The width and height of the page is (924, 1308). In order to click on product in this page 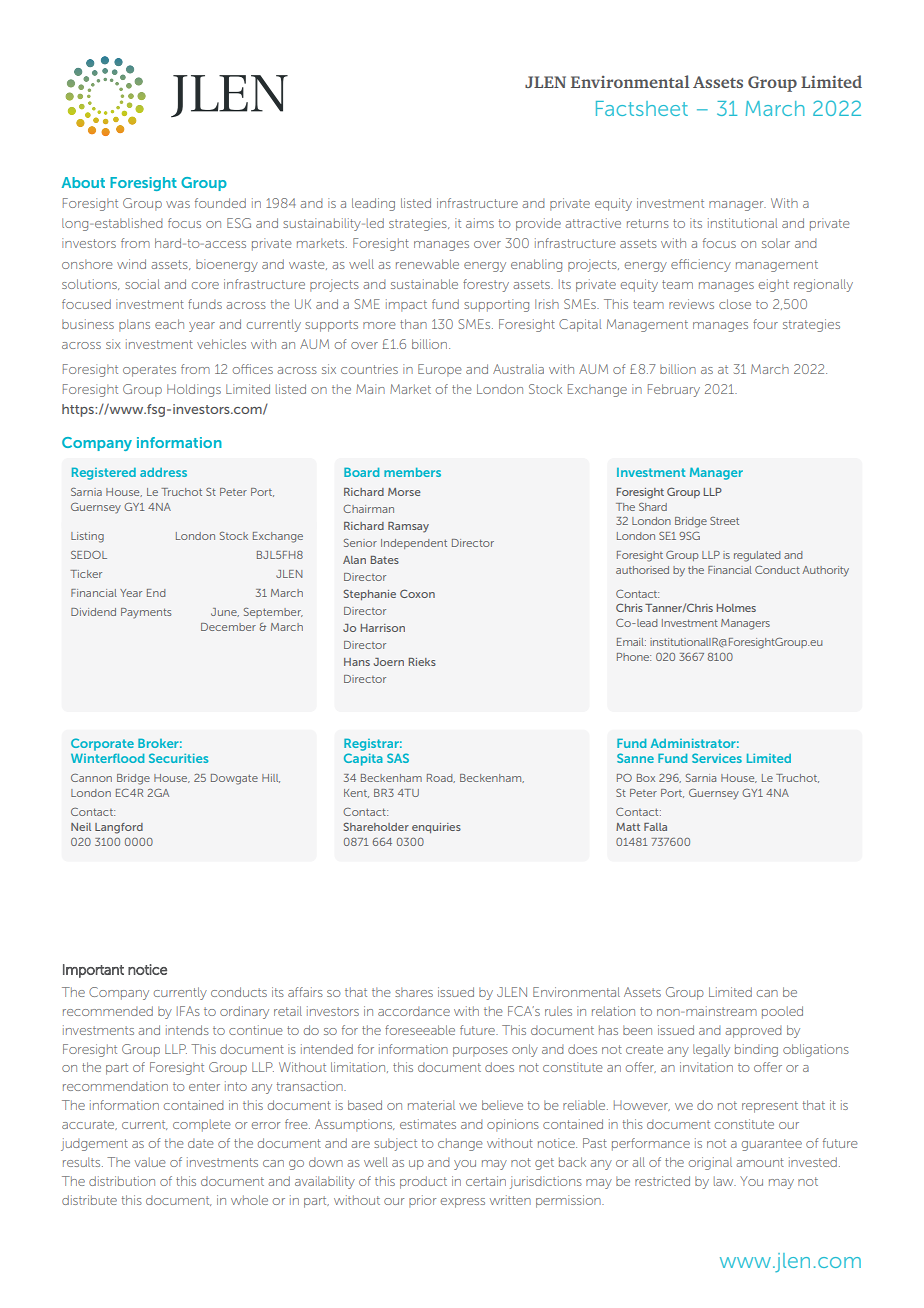, I will do `click(423, 1182)`.
